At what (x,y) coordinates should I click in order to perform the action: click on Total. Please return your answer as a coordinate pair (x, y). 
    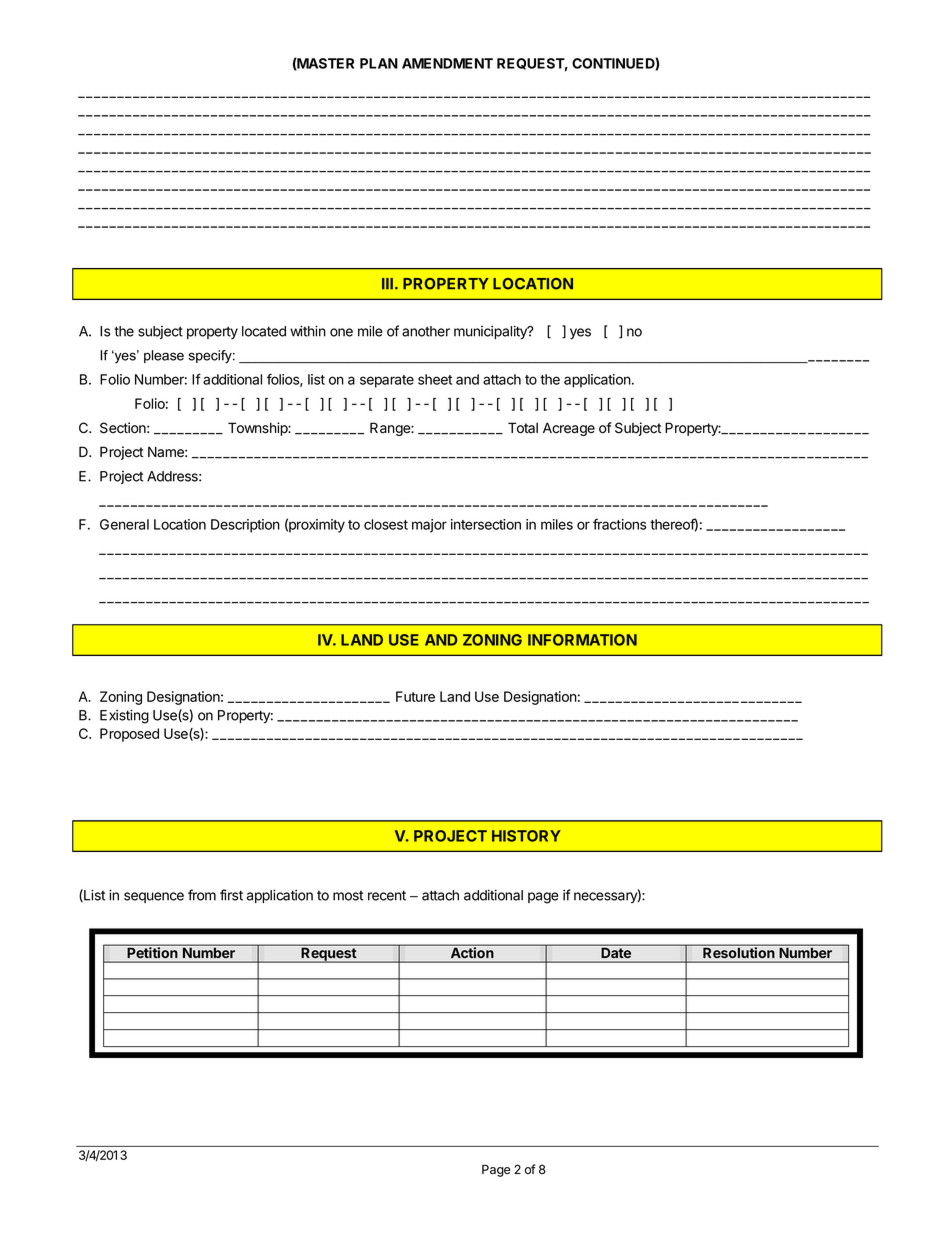
    Looking at the image, I should click on (523, 428).
